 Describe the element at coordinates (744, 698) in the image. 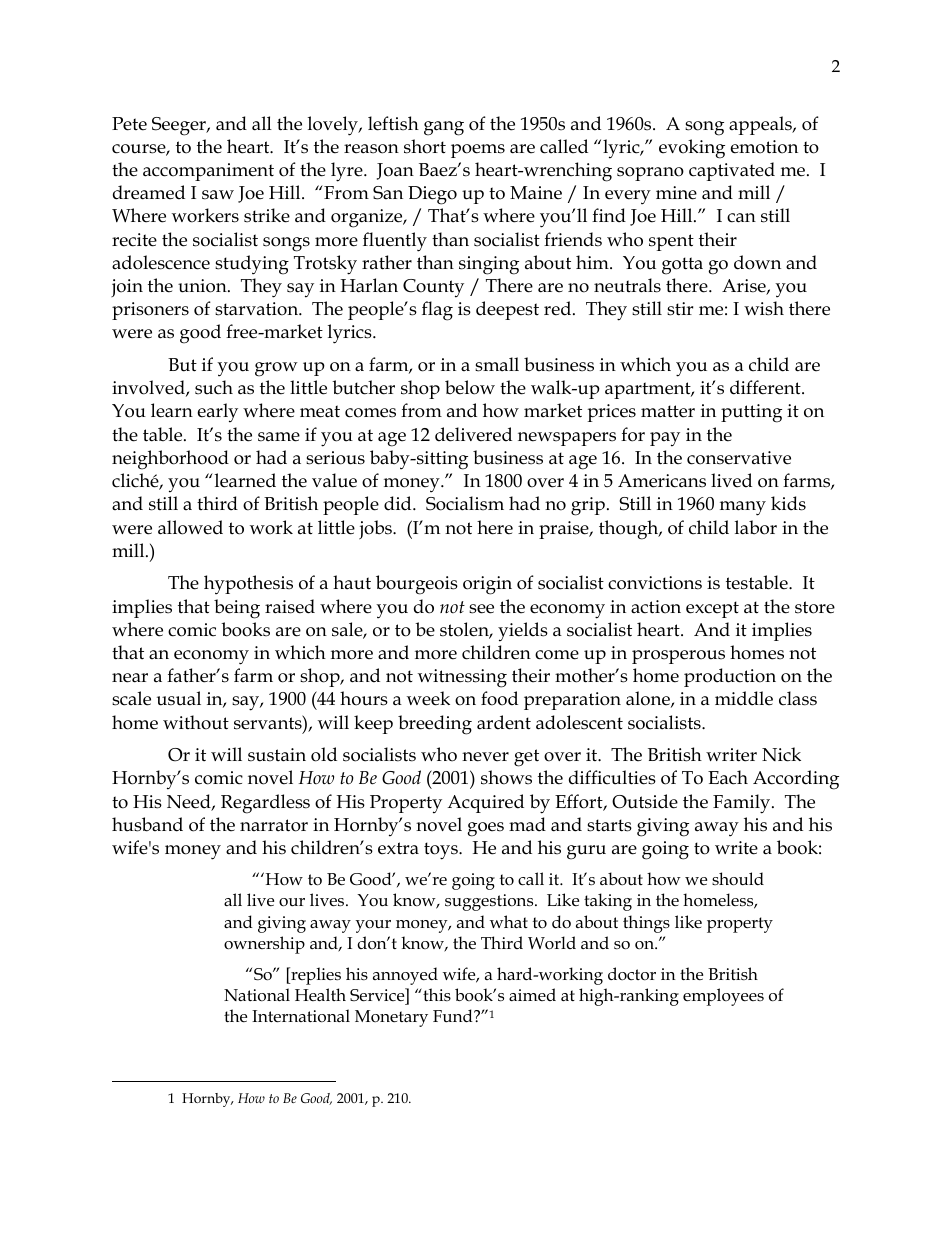

I see `middle` at that location.
